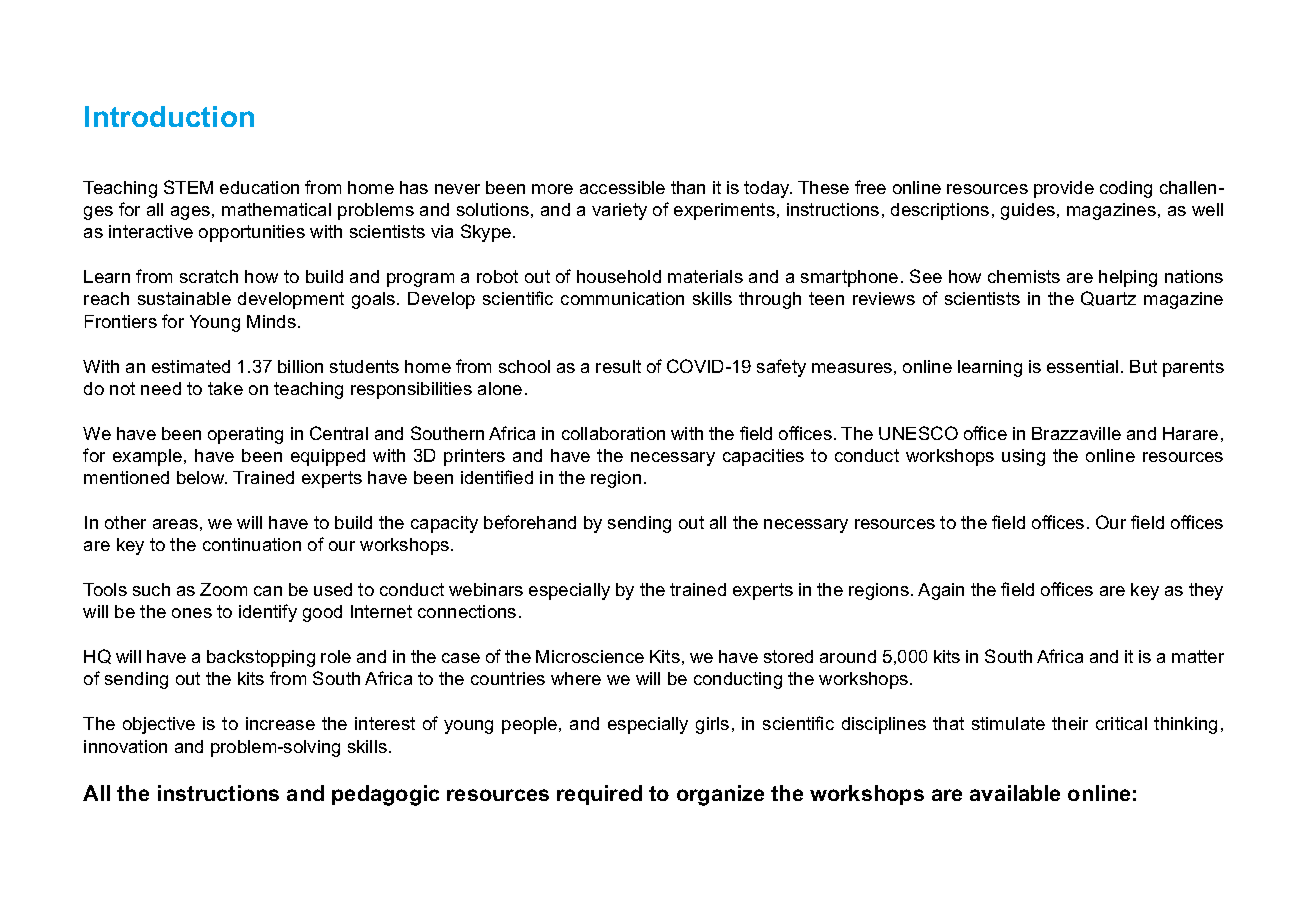 The width and height of the document is (1308, 924). Describe the element at coordinates (268, 613) in the document. I see `identify` at that location.
